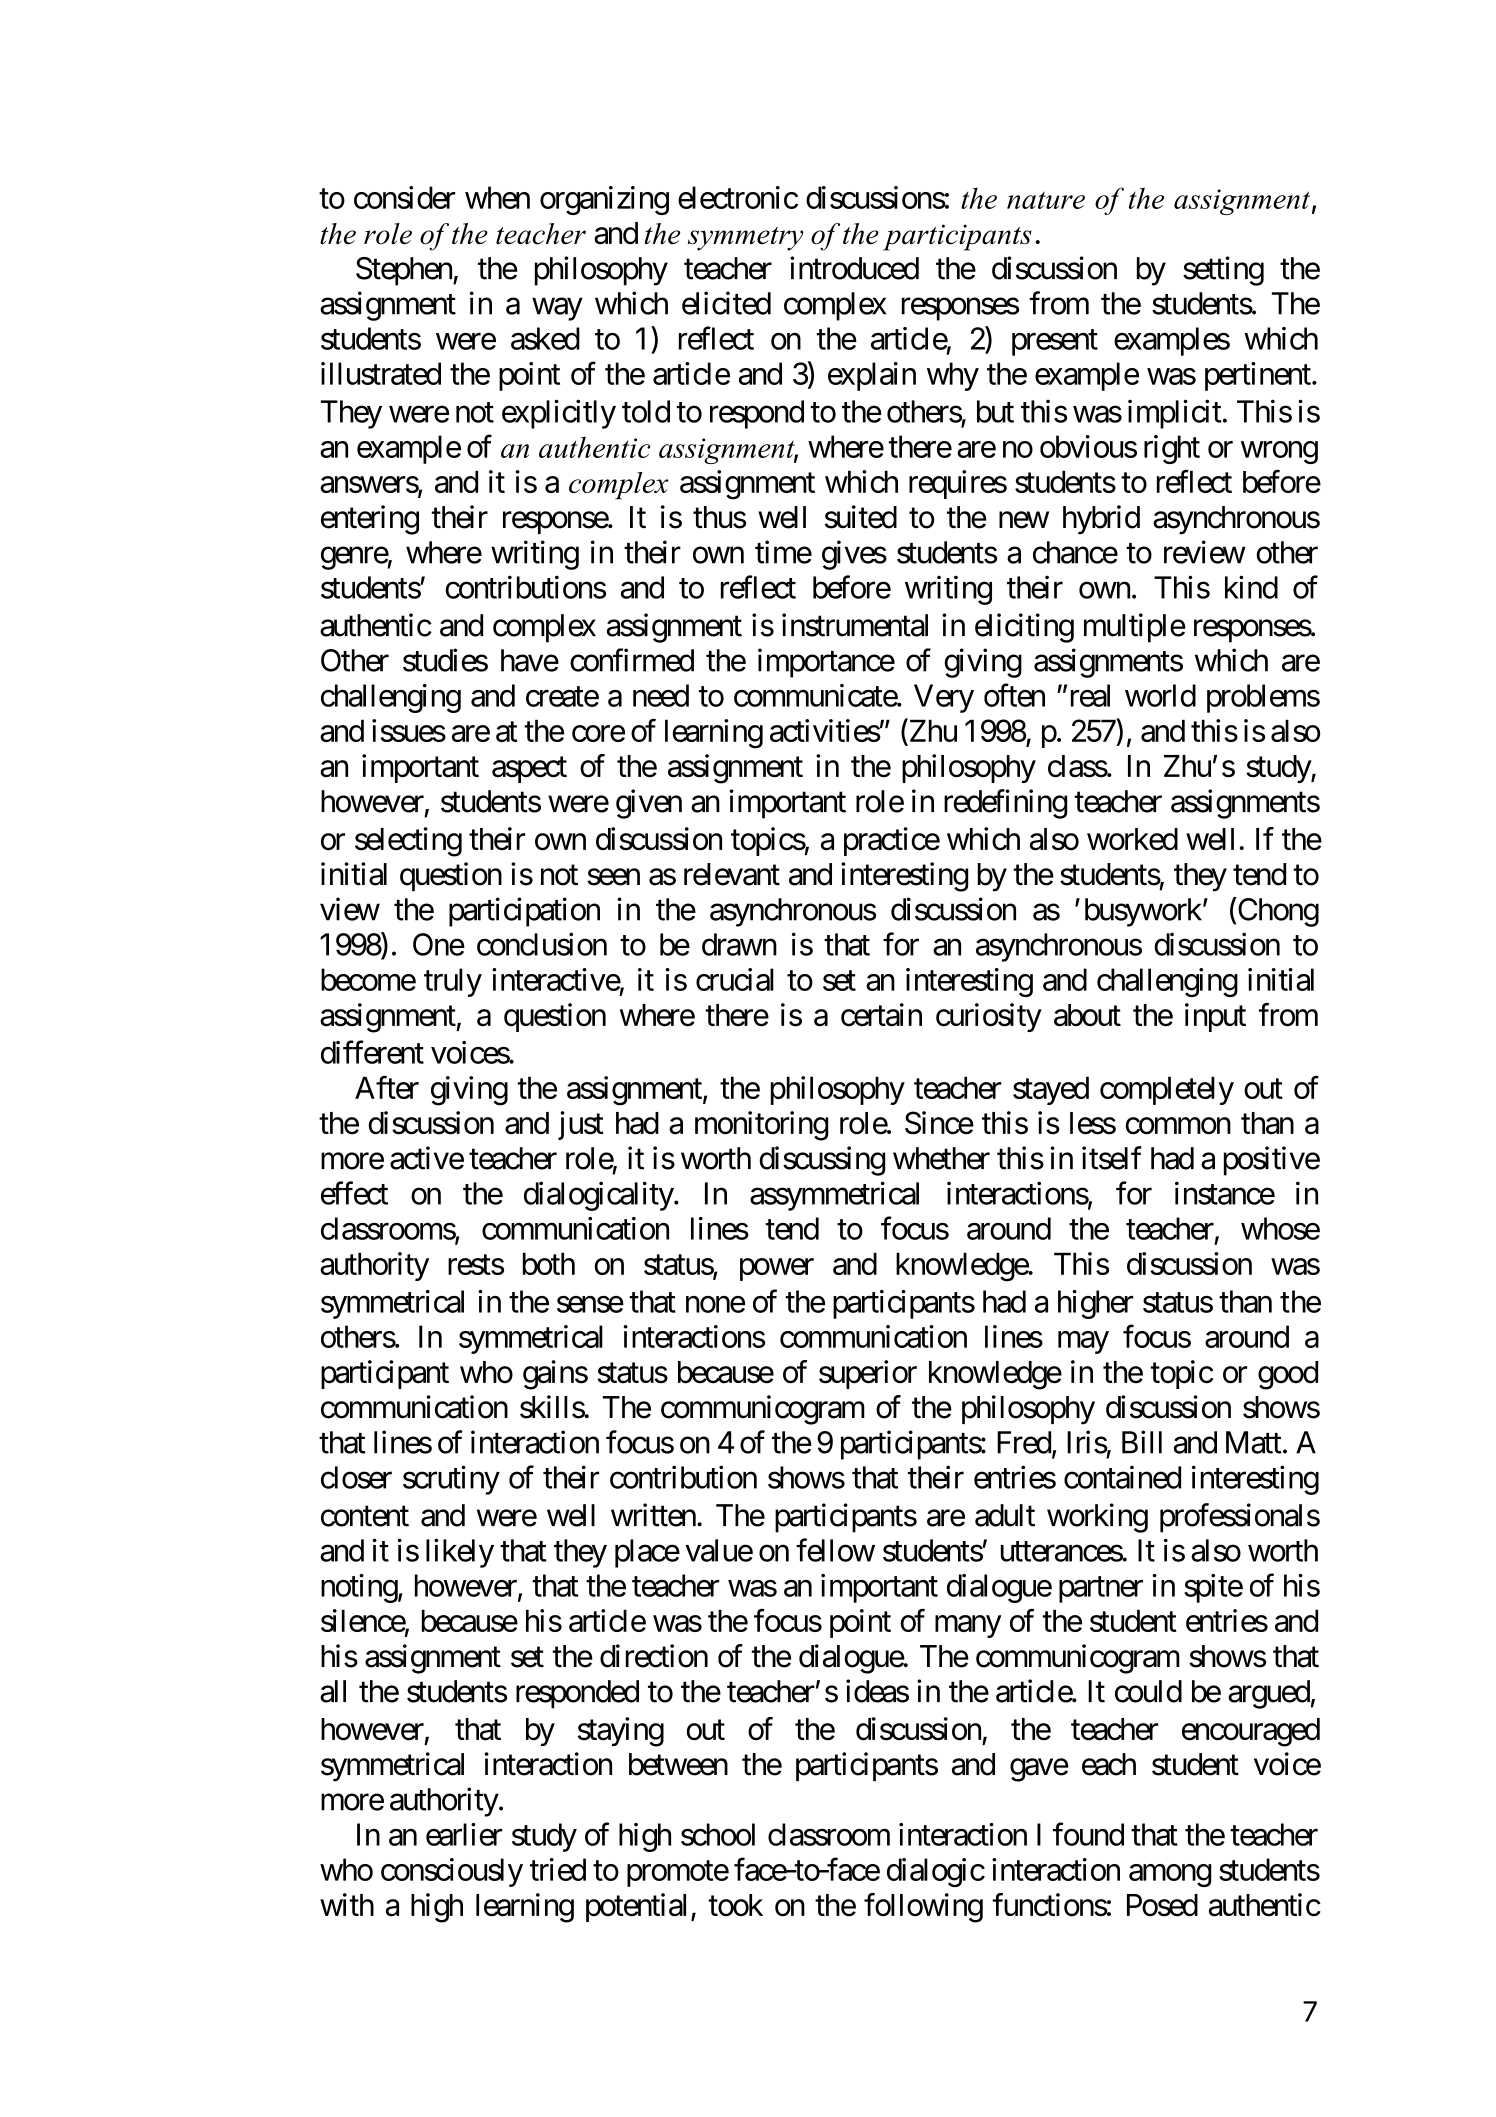 The height and width of the screenshot is (2117, 1496). What do you see at coordinates (735, 1905) in the screenshot?
I see `took` at bounding box center [735, 1905].
